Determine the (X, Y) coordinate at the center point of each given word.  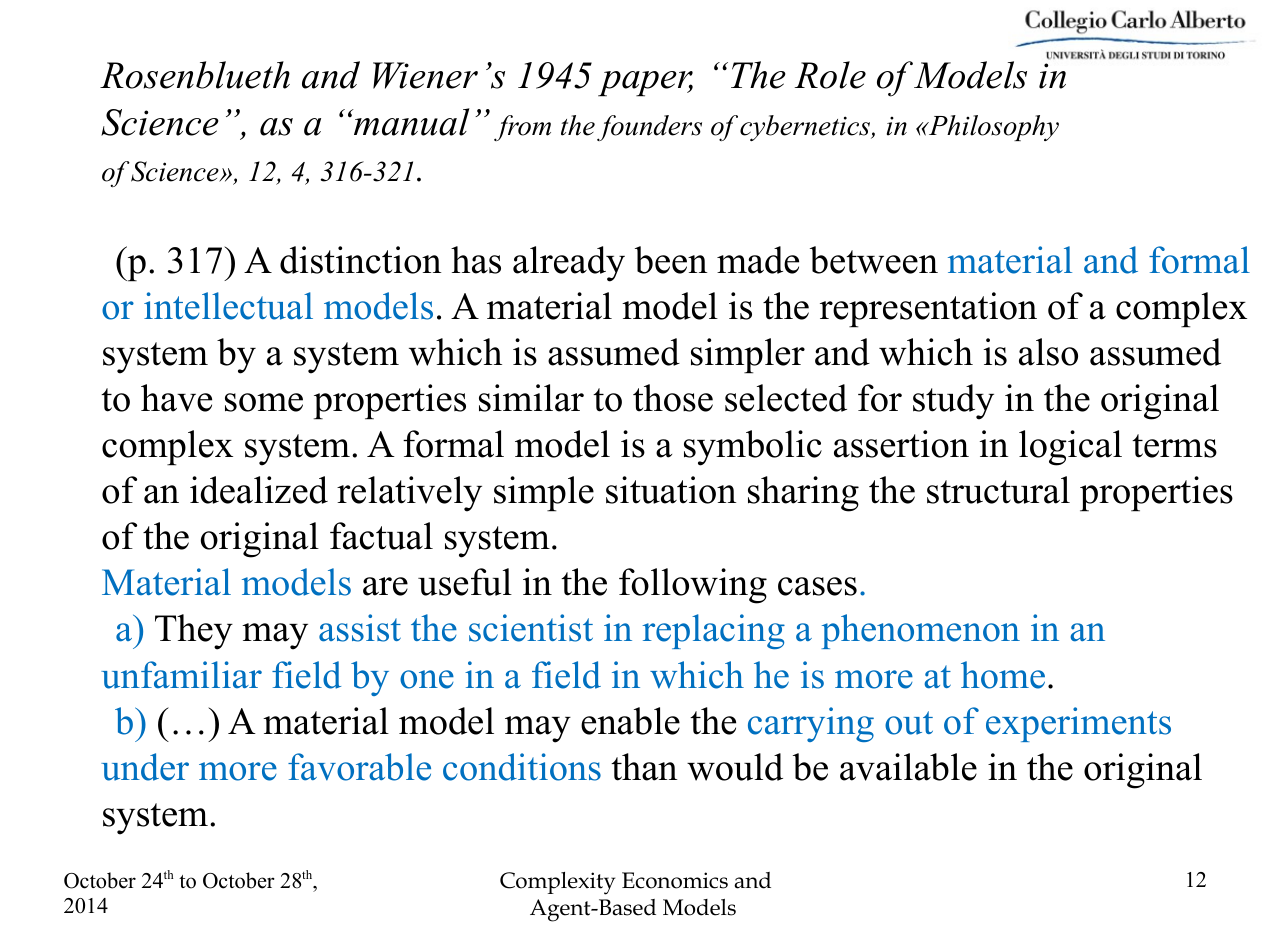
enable (630, 721)
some (264, 402)
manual (411, 122)
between (874, 260)
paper (645, 84)
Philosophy (992, 128)
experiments (1078, 724)
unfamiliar (181, 675)
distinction (360, 260)
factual (381, 536)
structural (998, 490)
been (671, 260)
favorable (359, 767)
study (953, 402)
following (693, 586)
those (673, 398)
